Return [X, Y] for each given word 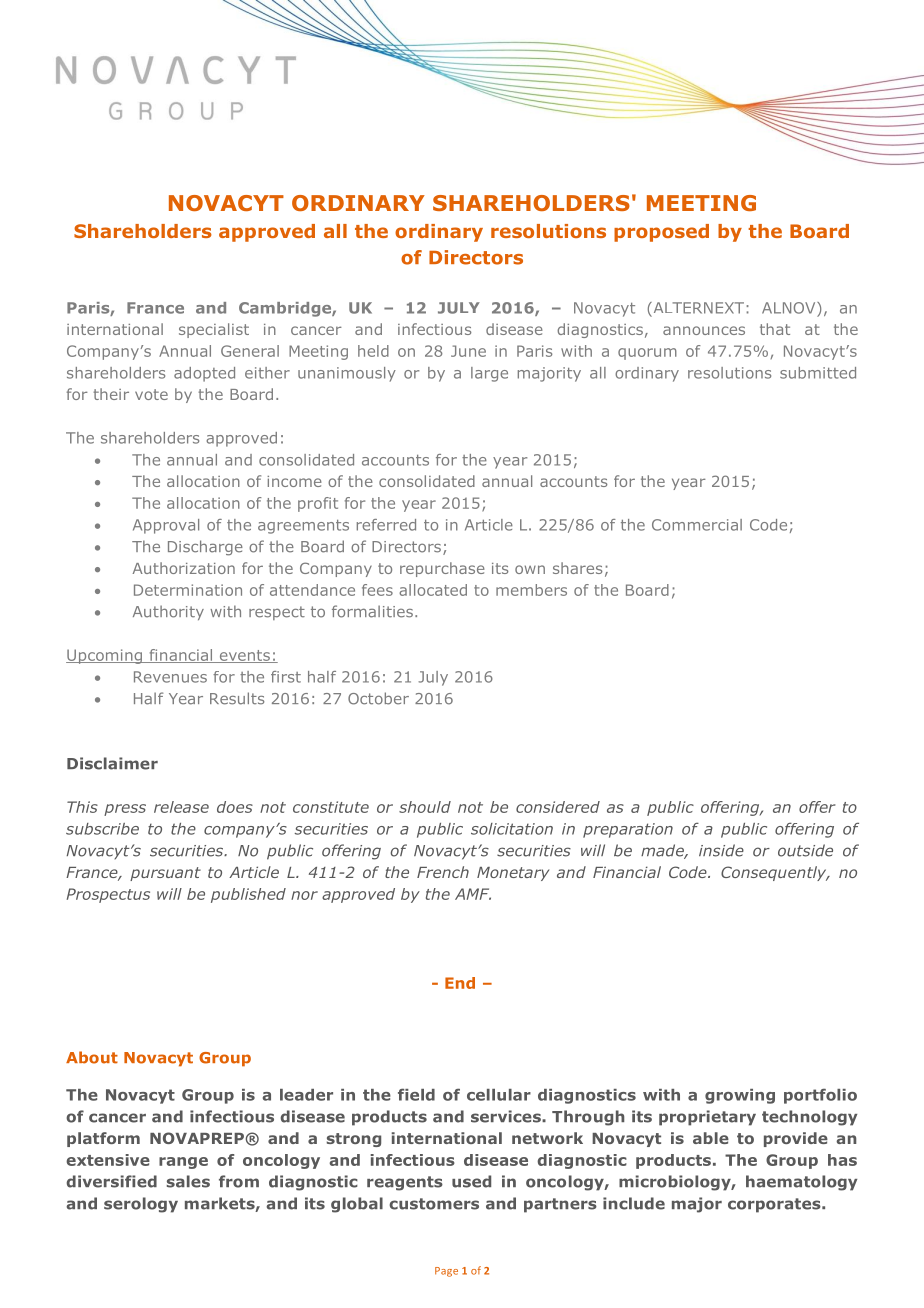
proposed [661, 233]
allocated [433, 590]
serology [141, 1205]
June [468, 351]
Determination [188, 590]
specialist [214, 330]
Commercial [697, 525]
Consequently [775, 873]
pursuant [165, 874]
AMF [473, 894]
